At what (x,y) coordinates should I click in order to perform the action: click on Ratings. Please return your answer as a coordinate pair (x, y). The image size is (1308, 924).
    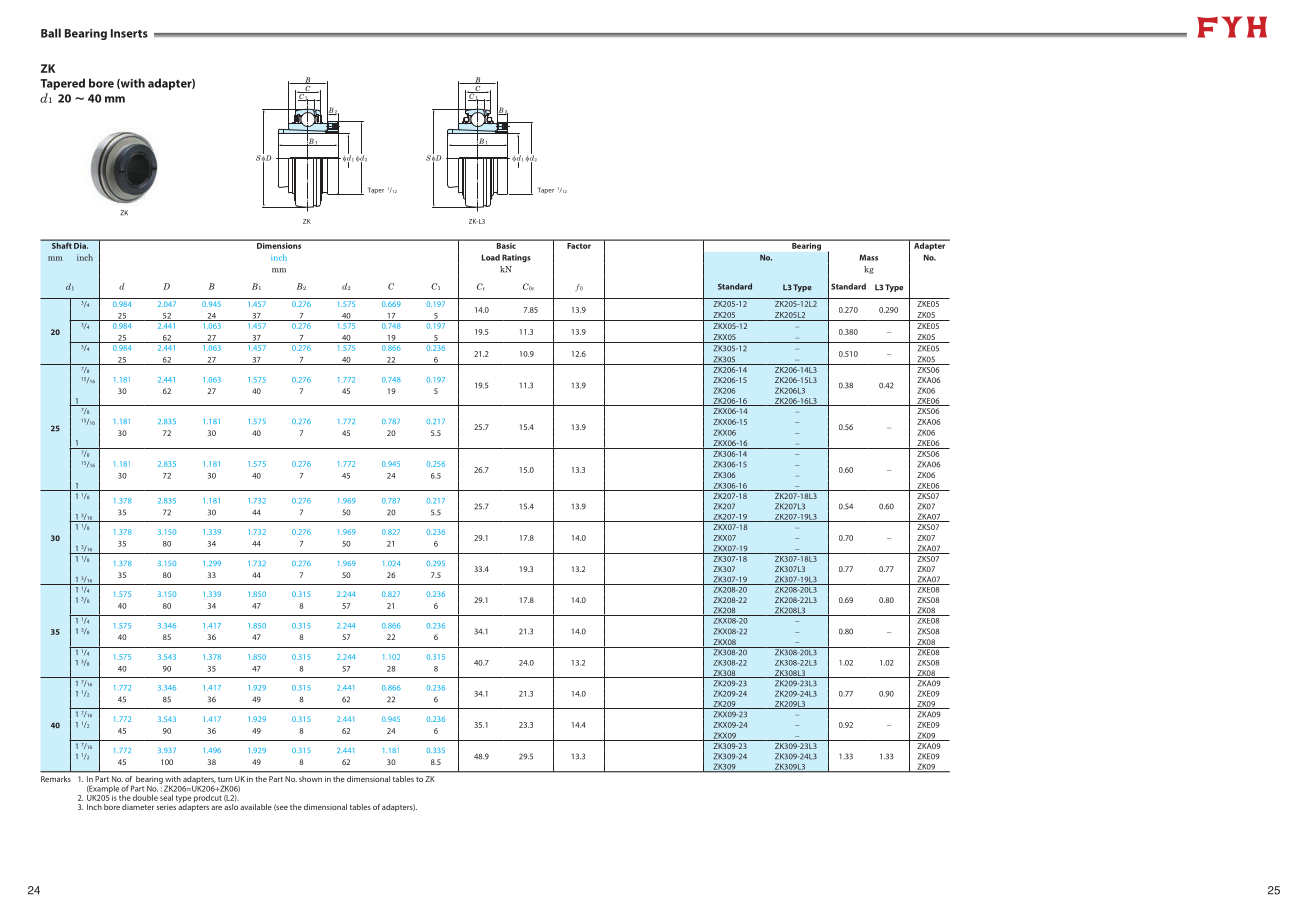
    Looking at the image, I should click on (516, 258).
